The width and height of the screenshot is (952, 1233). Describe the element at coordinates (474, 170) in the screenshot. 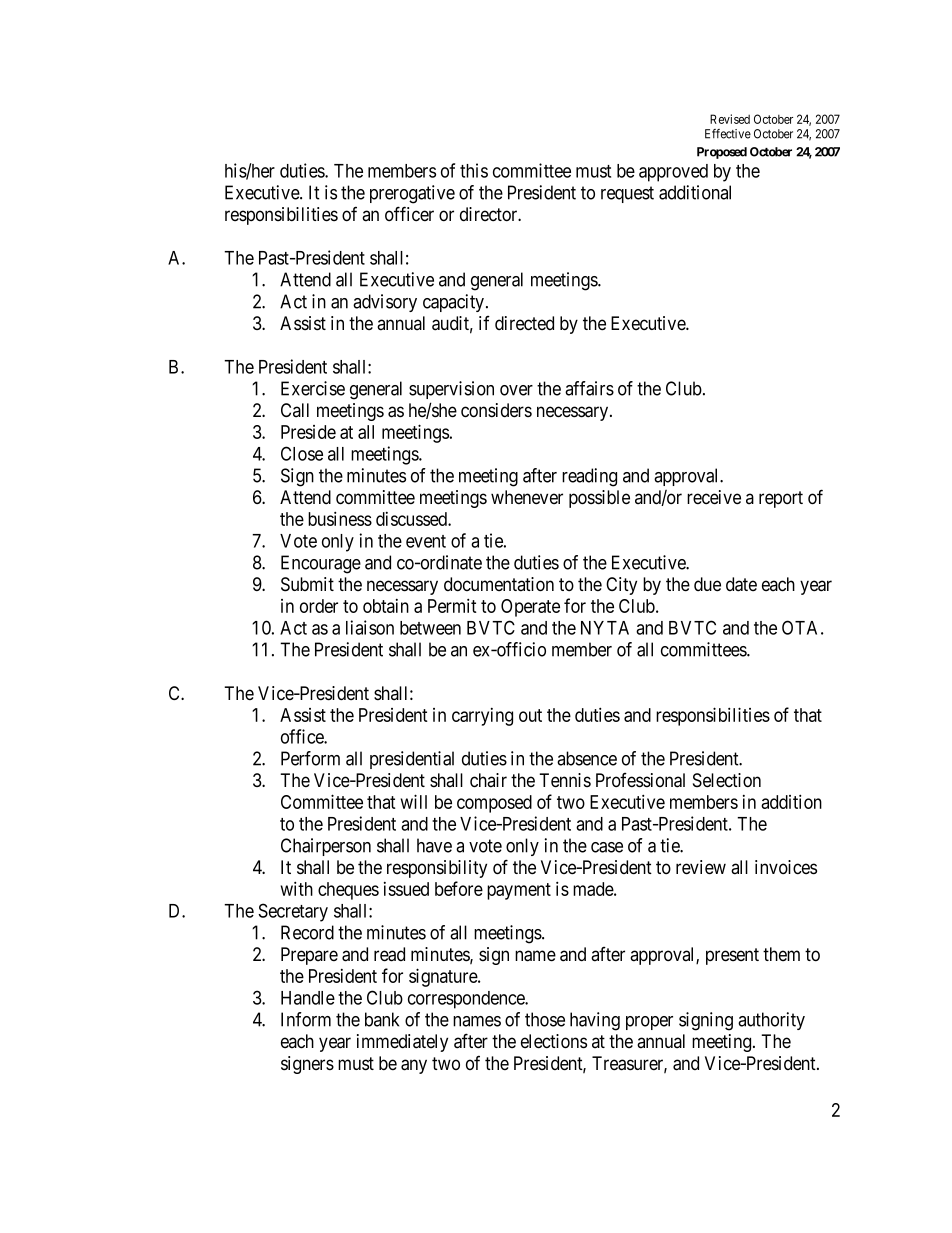

I see `this` at that location.
